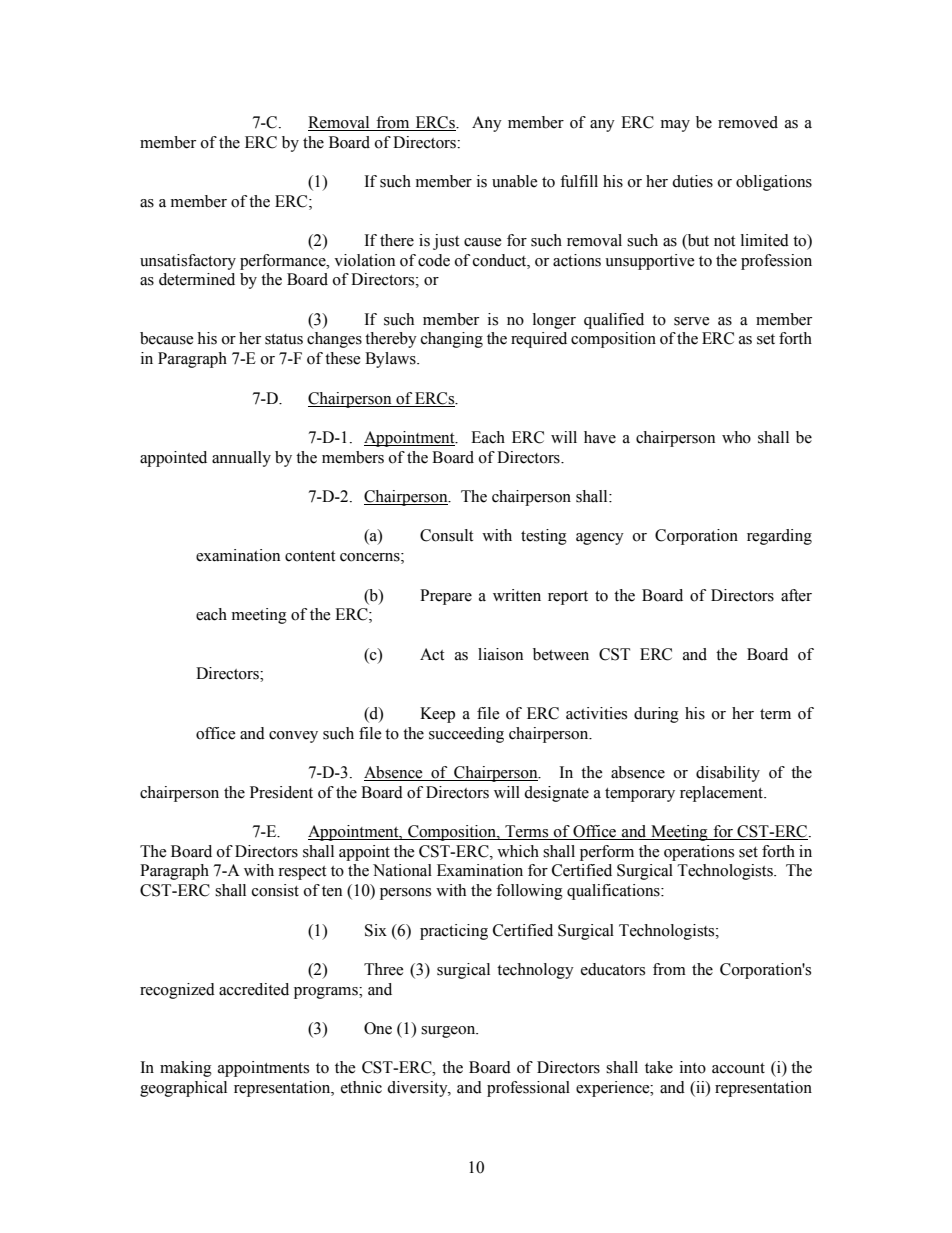  Describe the element at coordinates (186, 1069) in the image. I see `making` at that location.
